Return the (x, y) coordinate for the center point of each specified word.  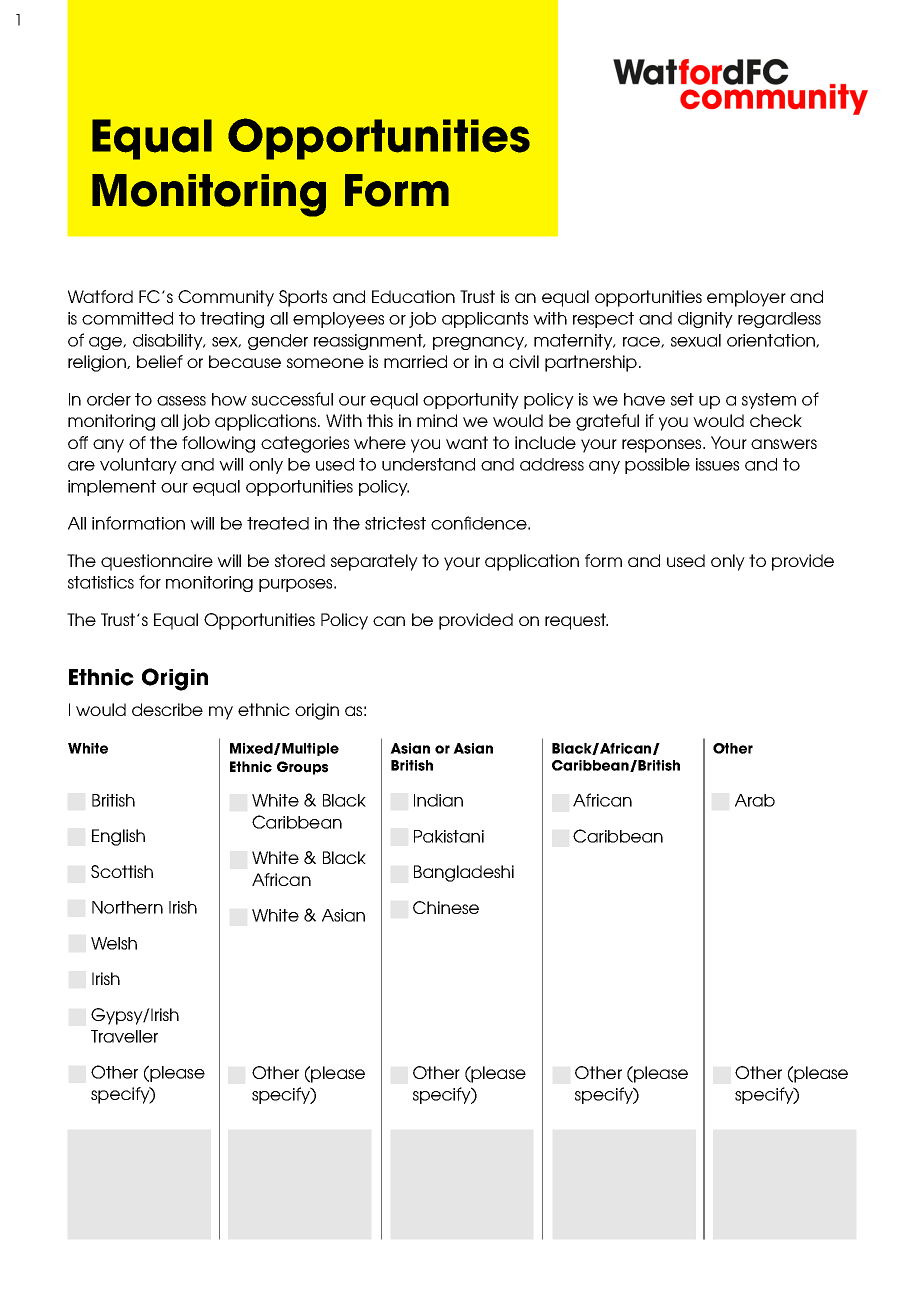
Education (413, 296)
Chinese (446, 907)
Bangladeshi (464, 873)
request (576, 621)
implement (112, 488)
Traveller (124, 1036)
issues (717, 464)
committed (127, 318)
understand (428, 464)
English (118, 837)
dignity (705, 320)
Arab (755, 800)
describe (167, 709)
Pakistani (449, 836)
